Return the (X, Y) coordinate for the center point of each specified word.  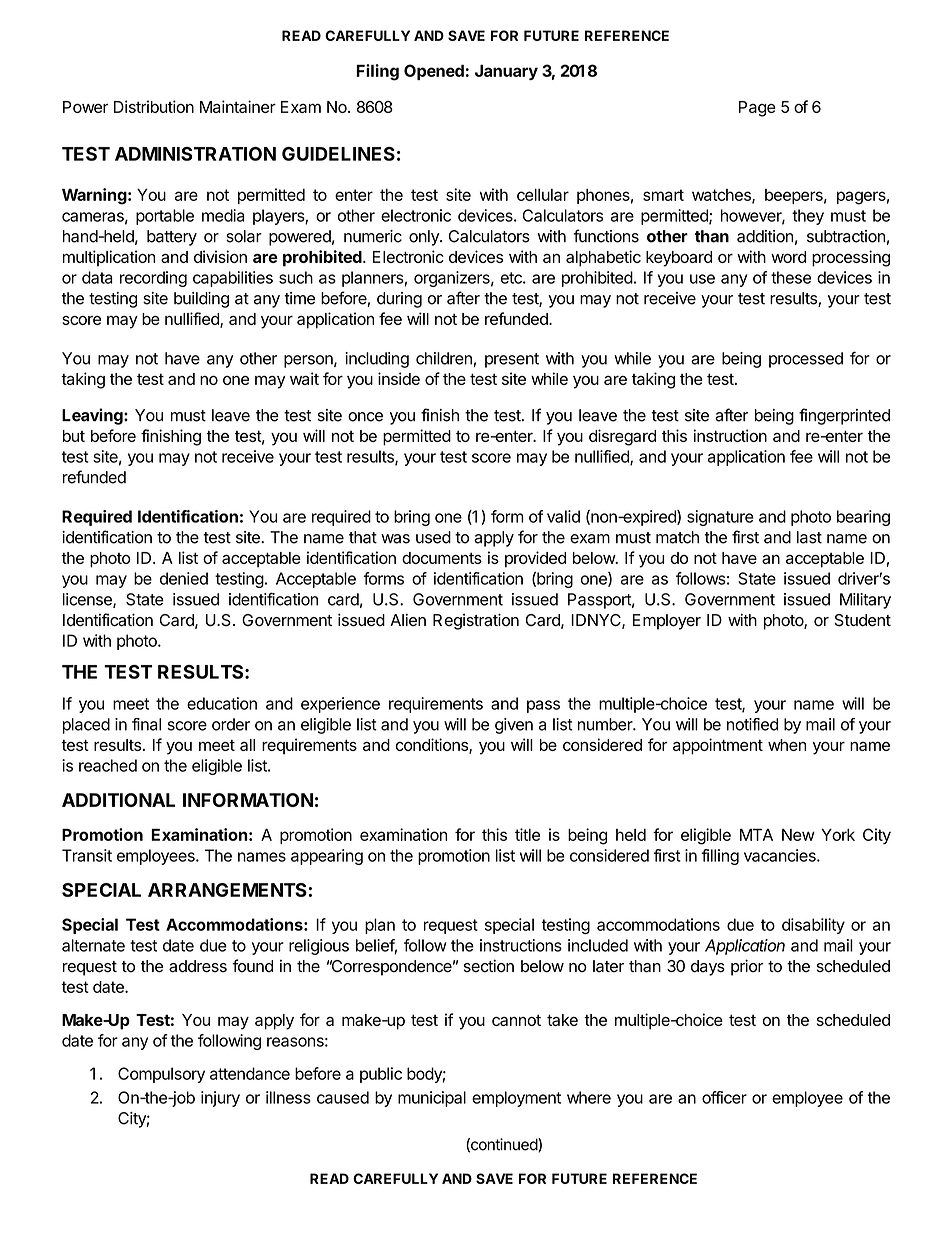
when (787, 745)
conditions (432, 746)
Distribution (154, 106)
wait (304, 378)
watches (722, 196)
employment (516, 1099)
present (512, 360)
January (506, 72)
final (146, 724)
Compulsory (161, 1075)
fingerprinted (844, 416)
